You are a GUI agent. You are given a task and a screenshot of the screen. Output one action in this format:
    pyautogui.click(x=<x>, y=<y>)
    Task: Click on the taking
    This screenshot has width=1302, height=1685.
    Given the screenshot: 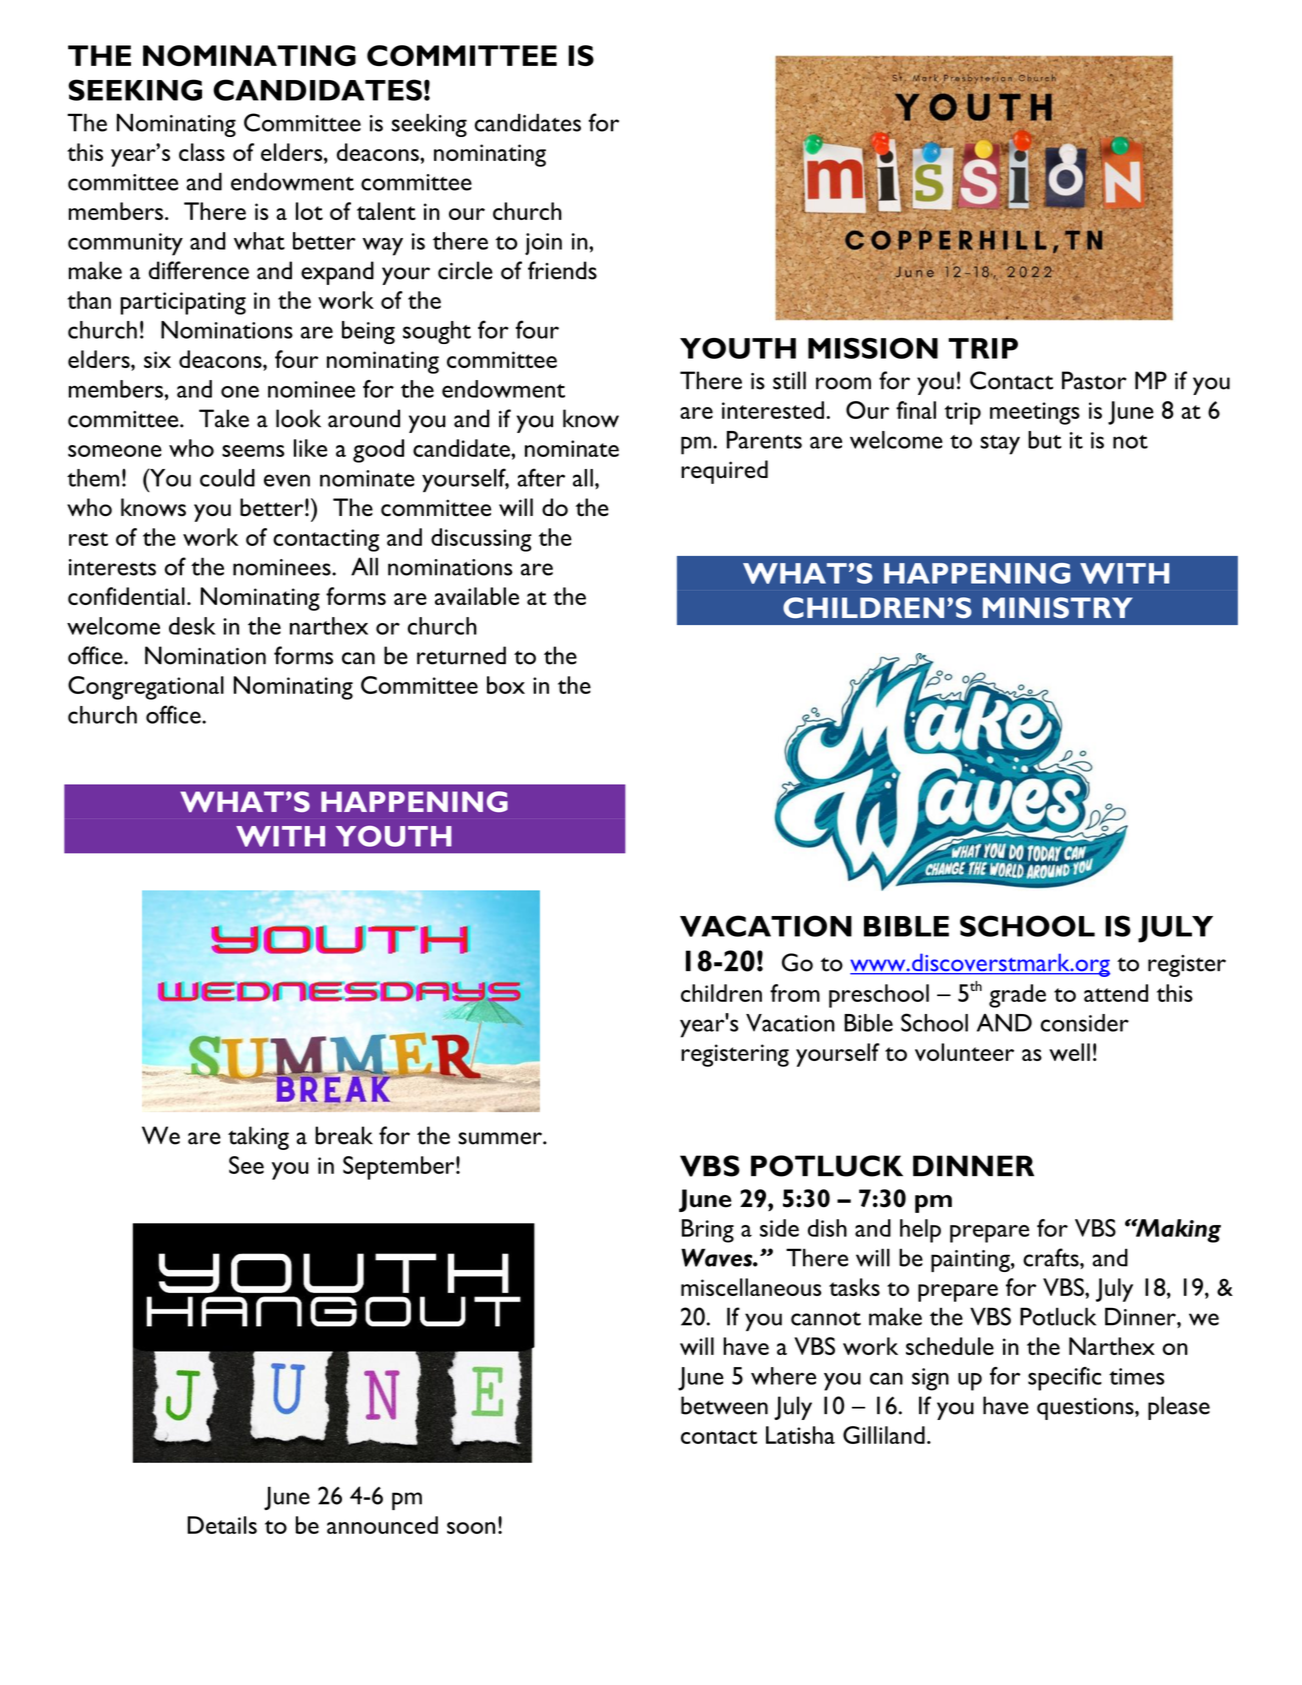 What is the action you would take?
    pyautogui.click(x=258, y=1138)
